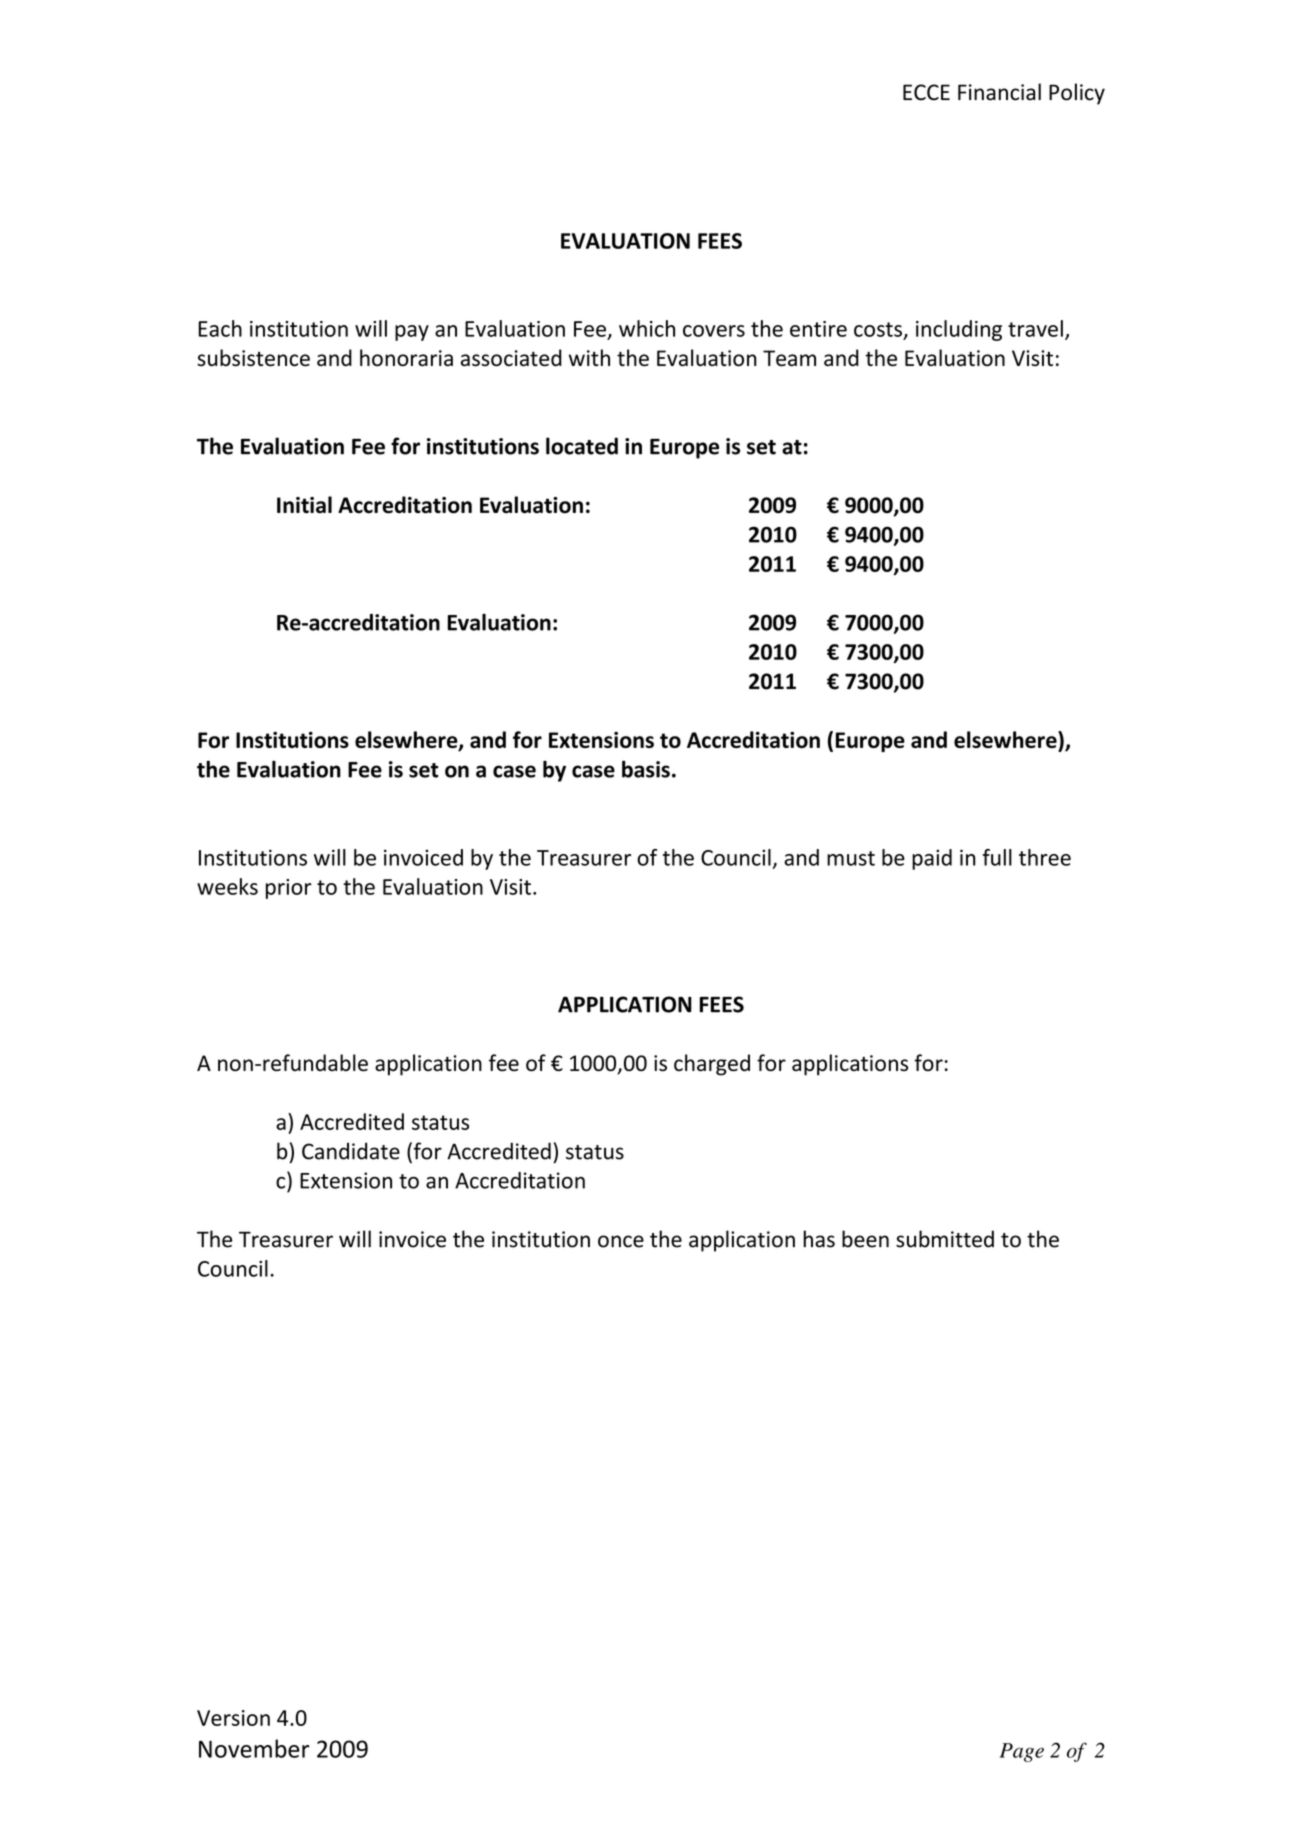  Describe the element at coordinates (999, 92) in the screenshot. I see `Financial` at that location.
